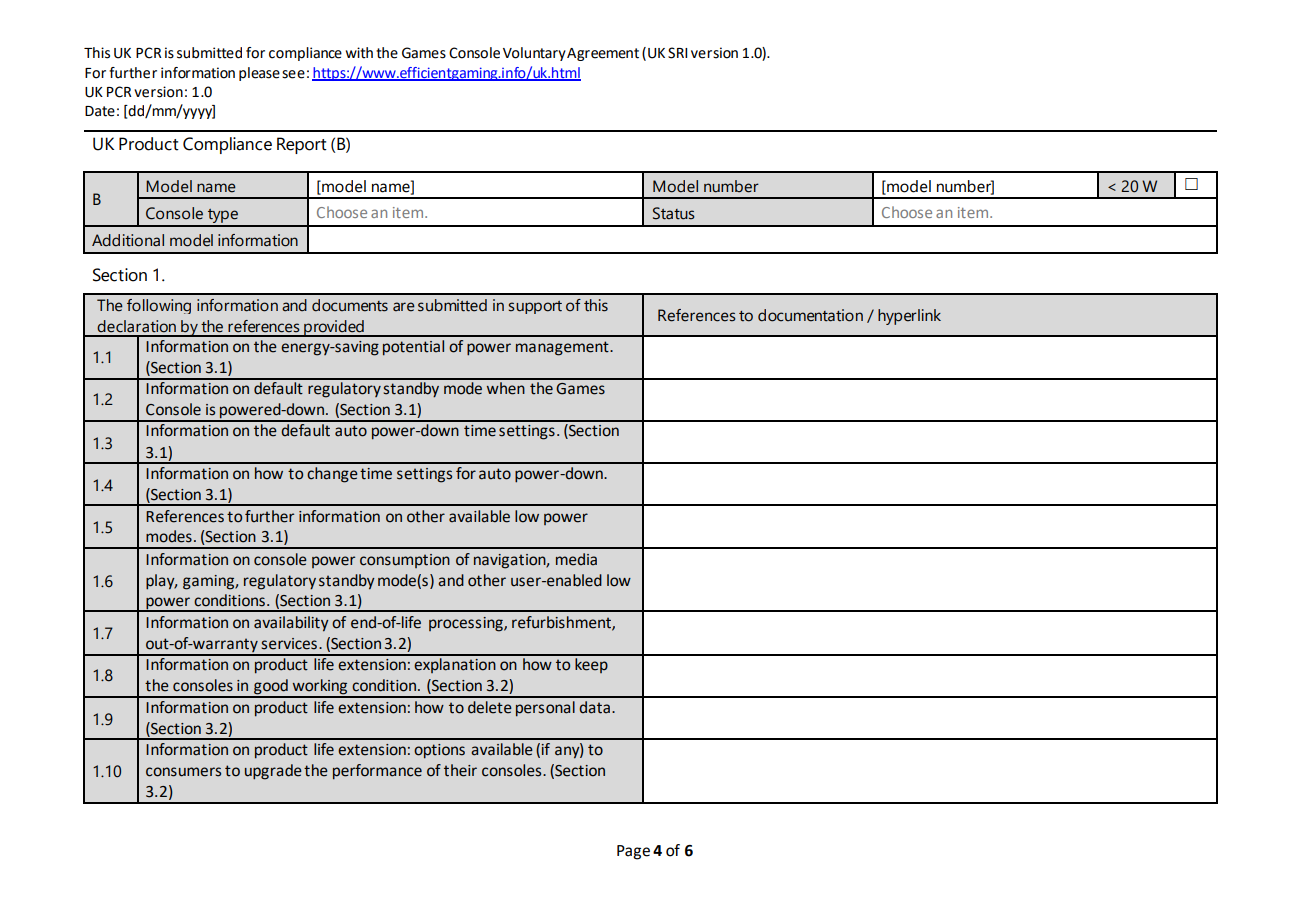 The height and width of the screenshot is (924, 1308). I want to click on please, so click(259, 74).
